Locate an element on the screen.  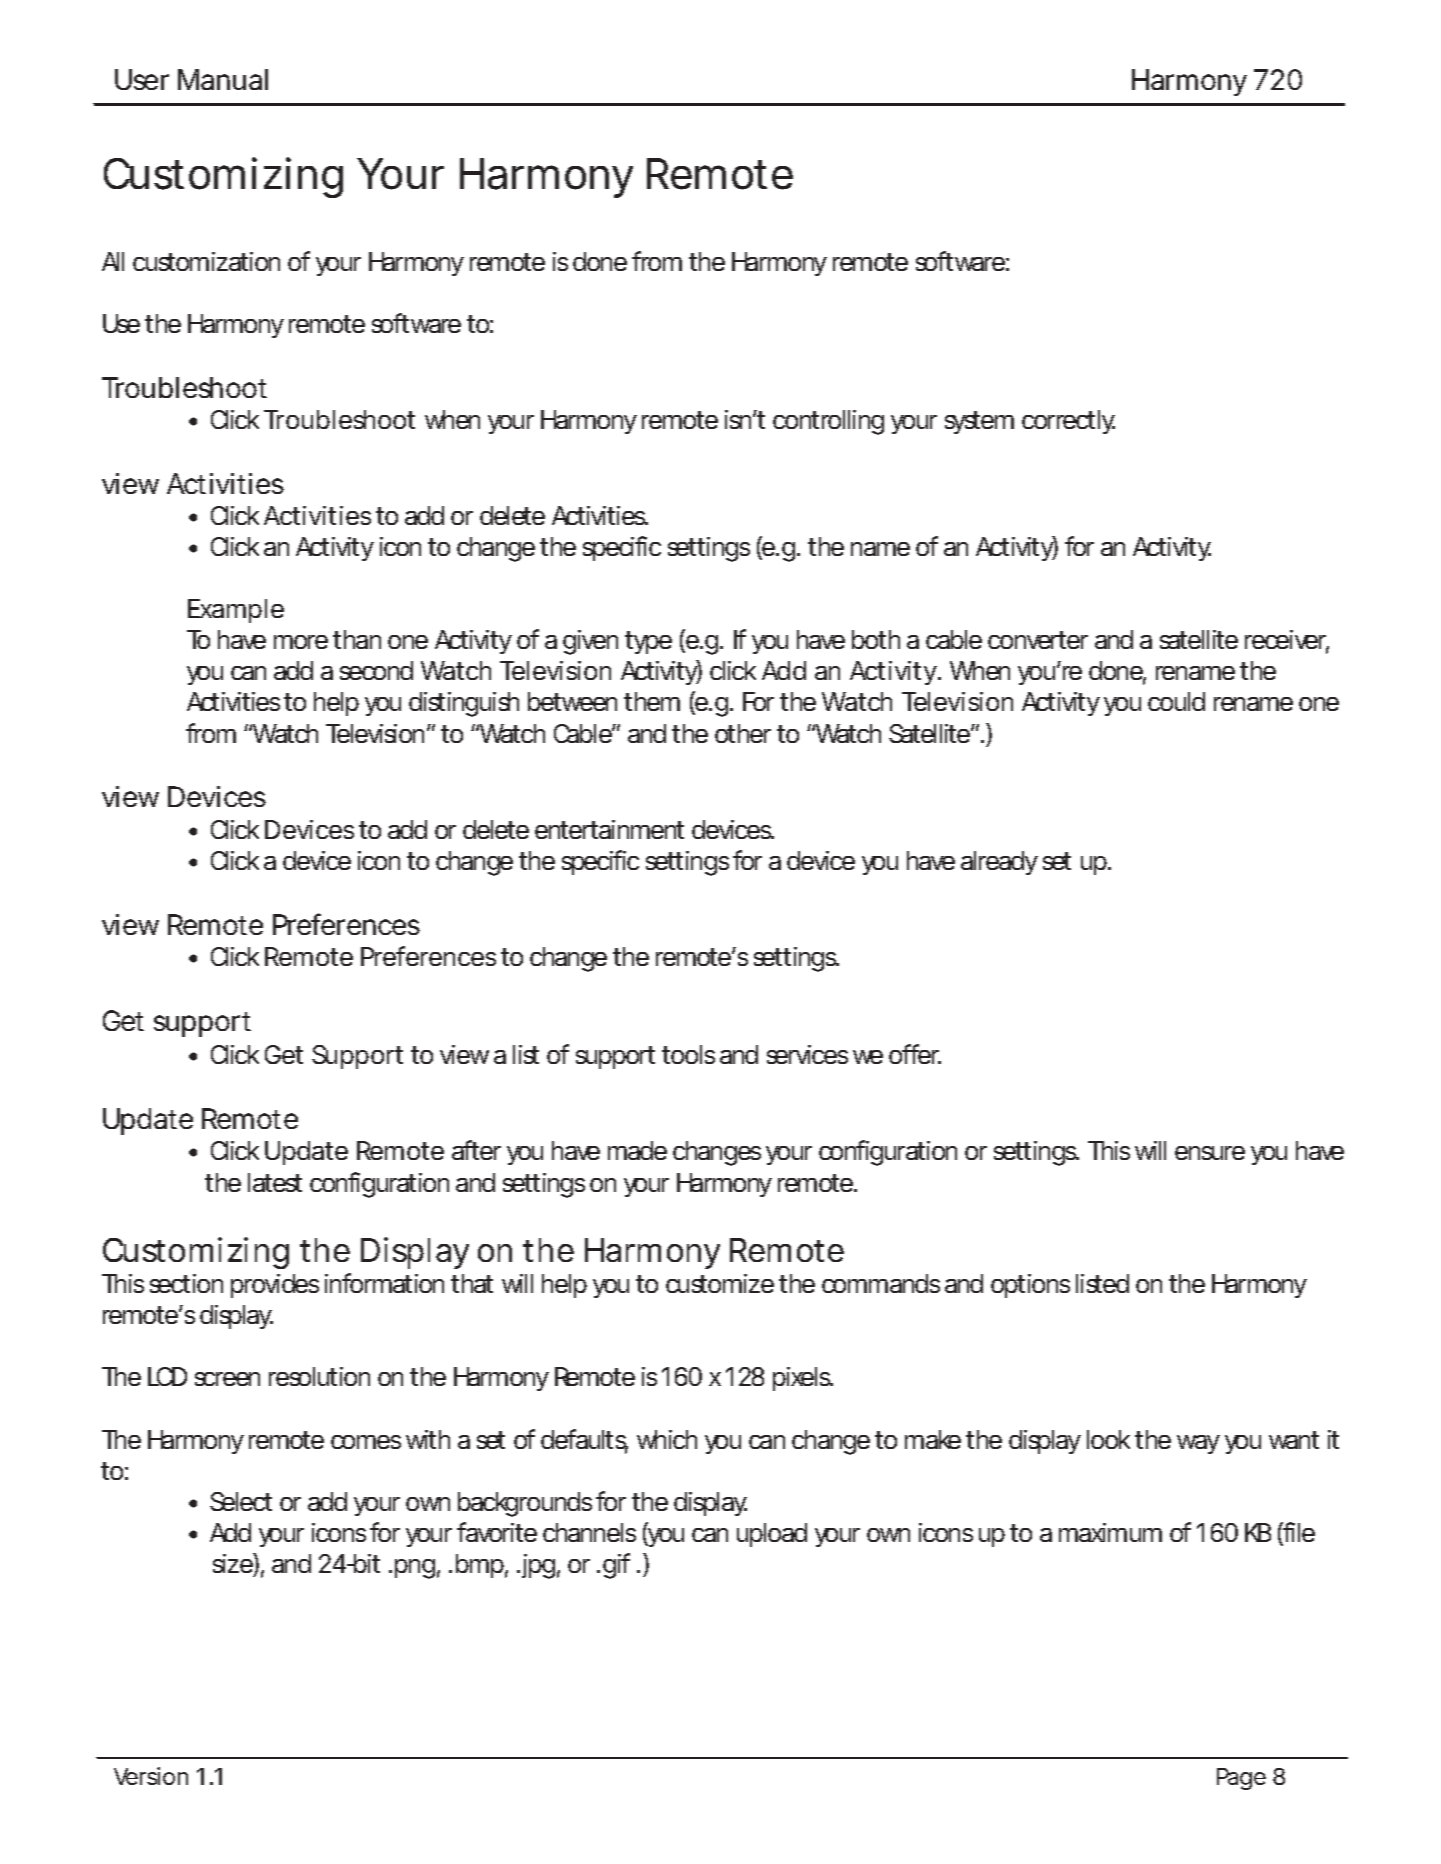
correctly is located at coordinates (1068, 422).
